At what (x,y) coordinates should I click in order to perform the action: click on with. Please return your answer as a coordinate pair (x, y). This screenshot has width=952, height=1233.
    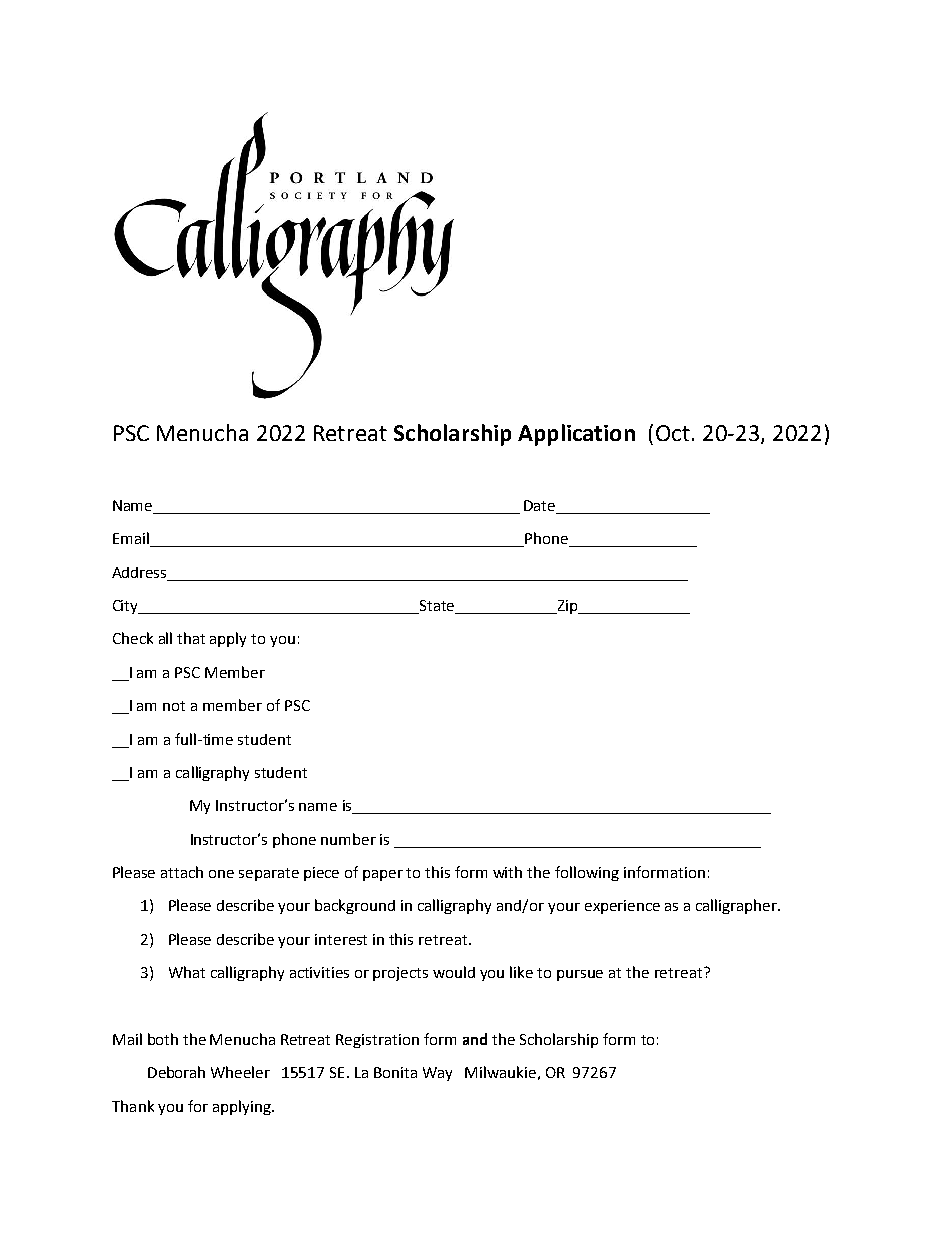
    Looking at the image, I should click on (507, 872).
